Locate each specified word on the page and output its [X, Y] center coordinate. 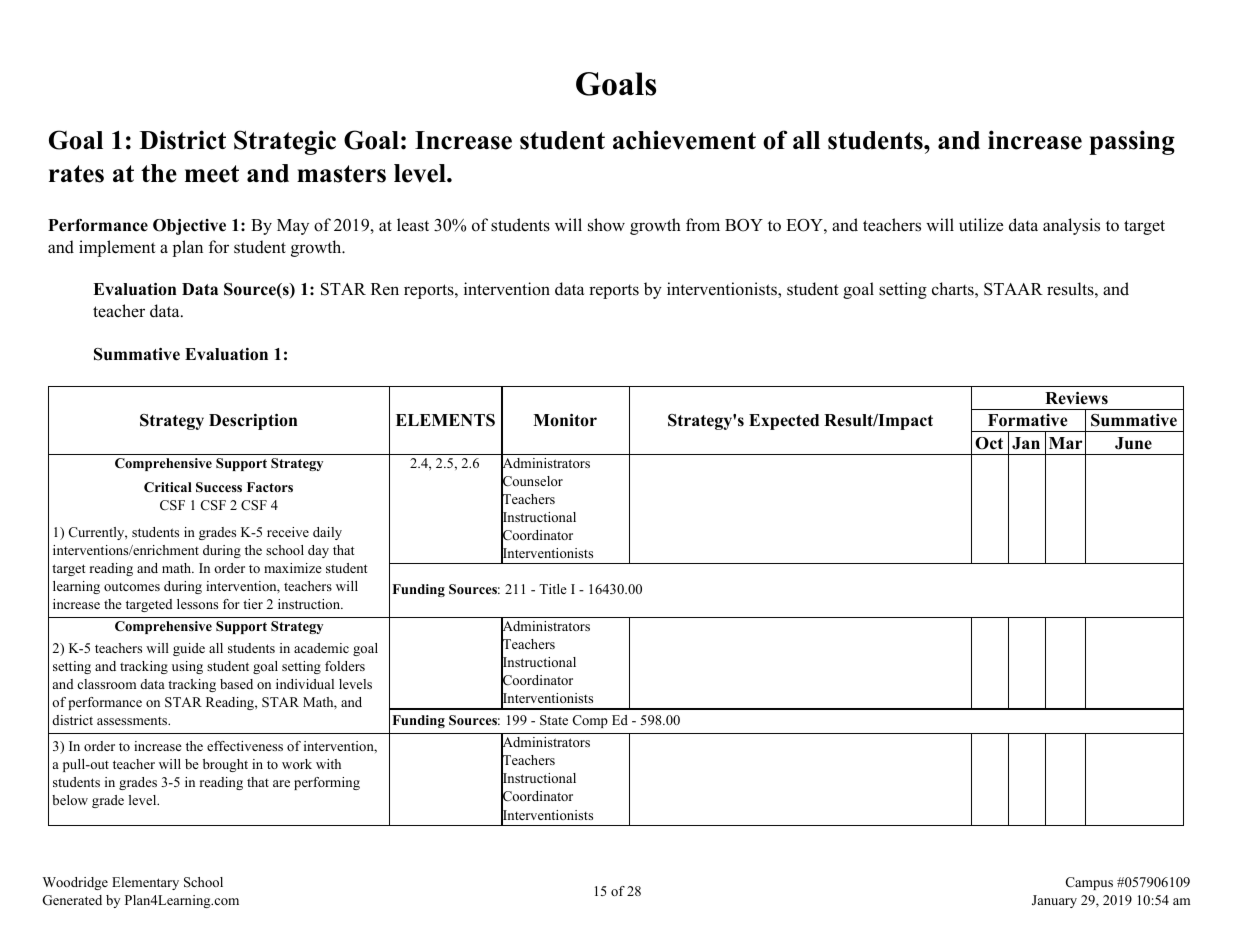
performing [327, 783]
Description [253, 422]
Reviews [1076, 398]
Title [553, 589]
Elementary [145, 883]
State [554, 720]
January [1054, 901]
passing [1132, 142]
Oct [989, 443]
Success [219, 487]
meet [212, 174]
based [236, 684]
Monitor [565, 420]
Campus [1089, 883]
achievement [684, 140]
